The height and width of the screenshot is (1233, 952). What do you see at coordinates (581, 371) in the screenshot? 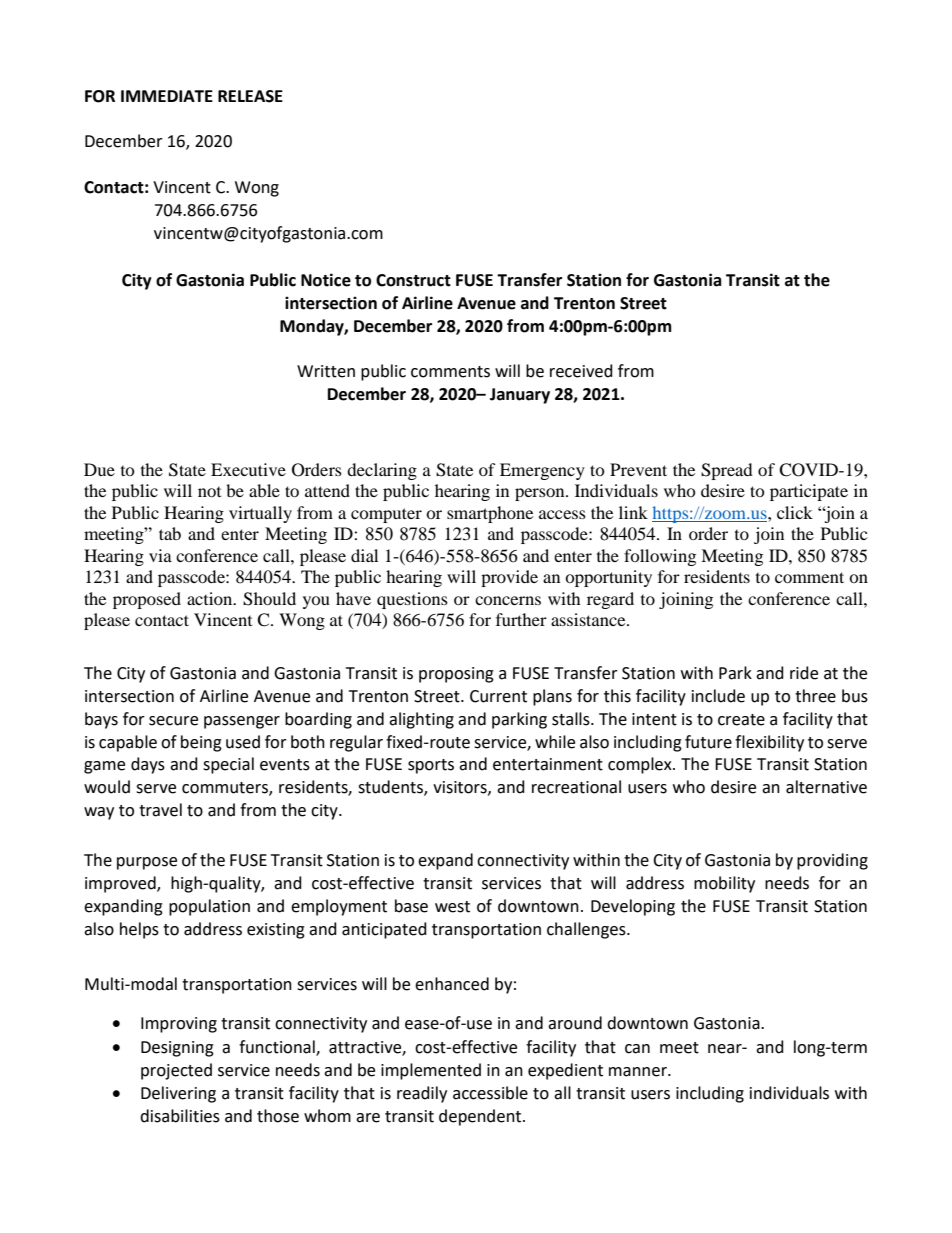
I see `received` at bounding box center [581, 371].
